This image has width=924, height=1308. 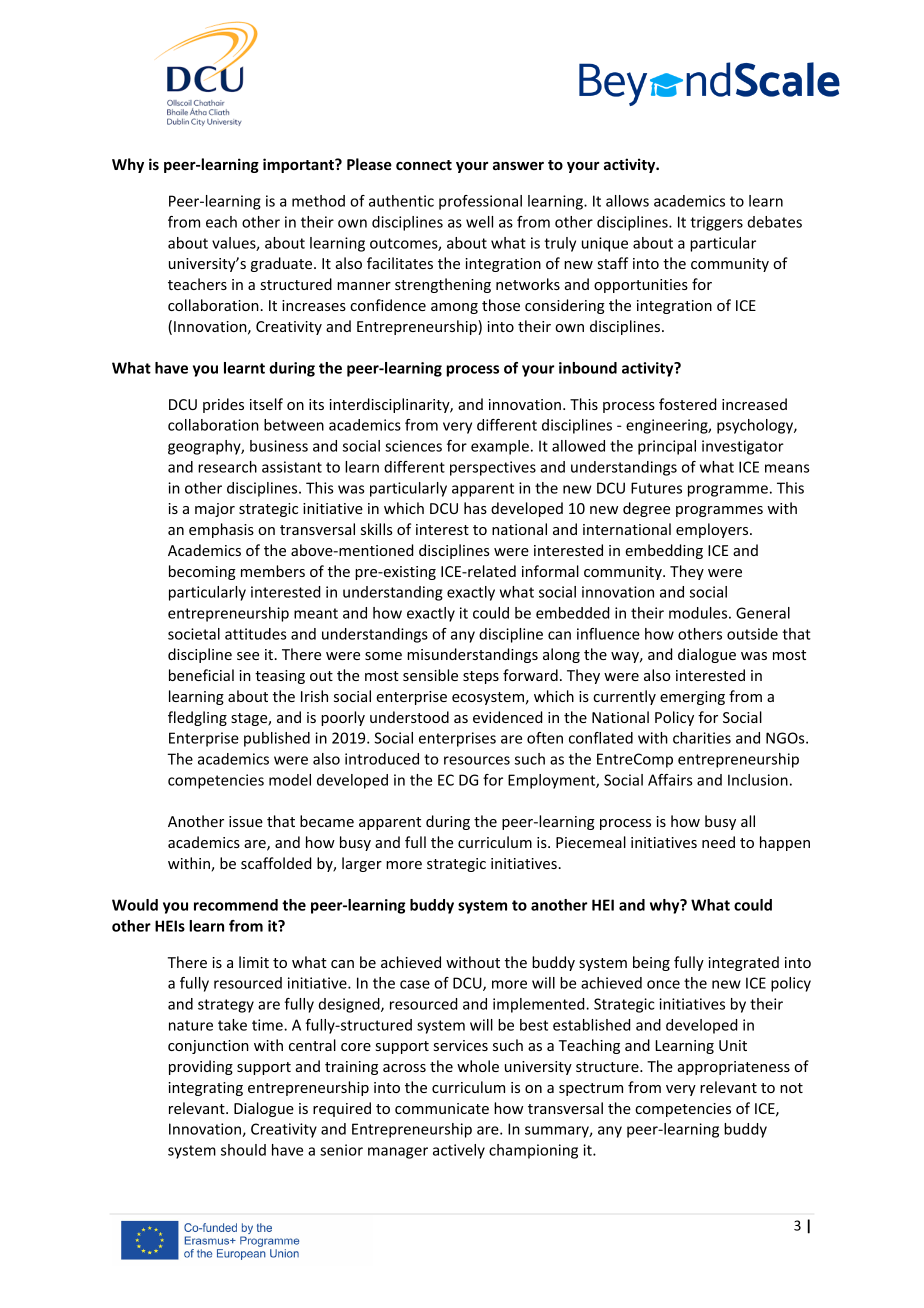 What do you see at coordinates (716, 223) in the image?
I see `triggers` at bounding box center [716, 223].
